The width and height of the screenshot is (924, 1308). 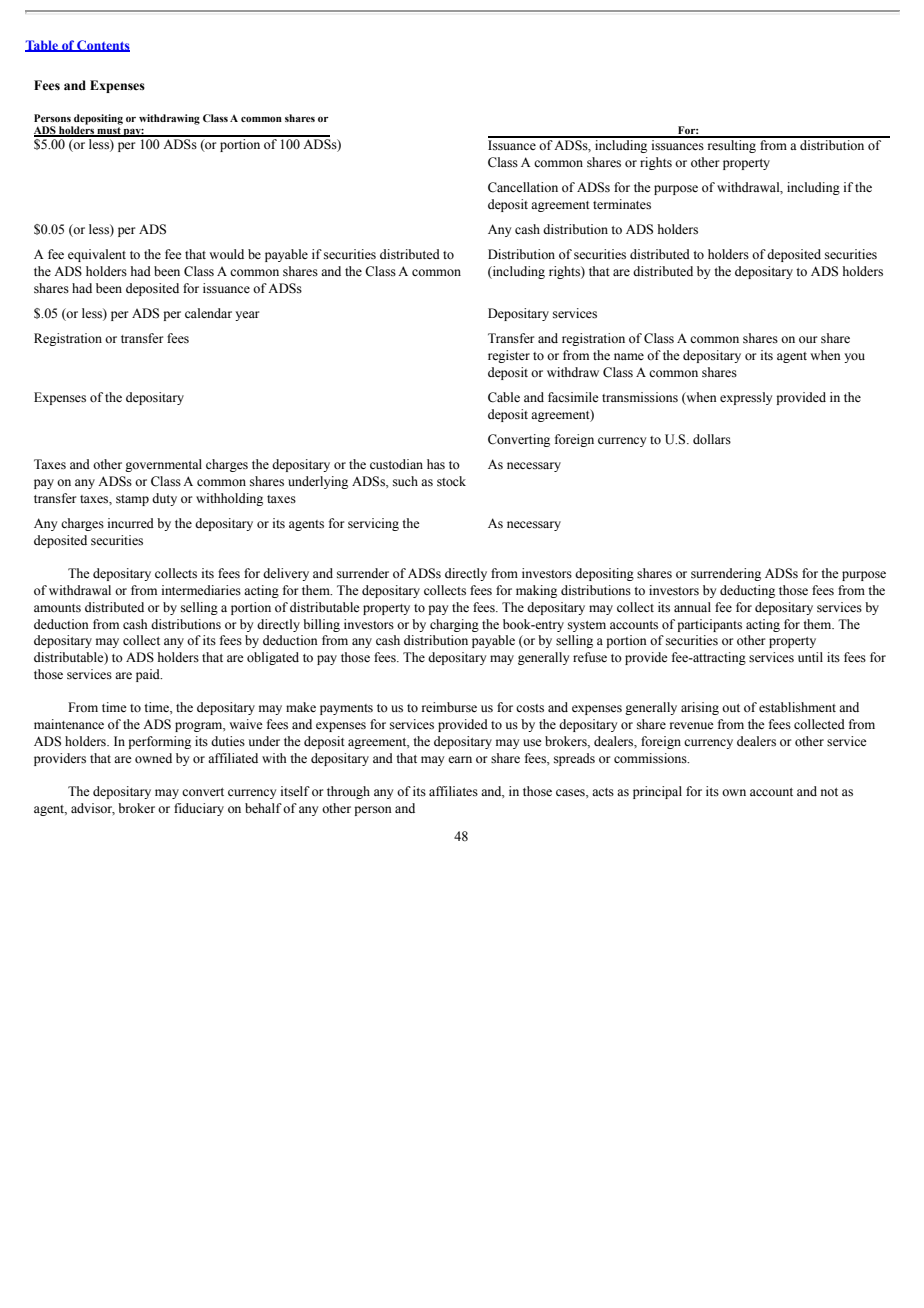 I want to click on terminates, so click(x=622, y=204).
